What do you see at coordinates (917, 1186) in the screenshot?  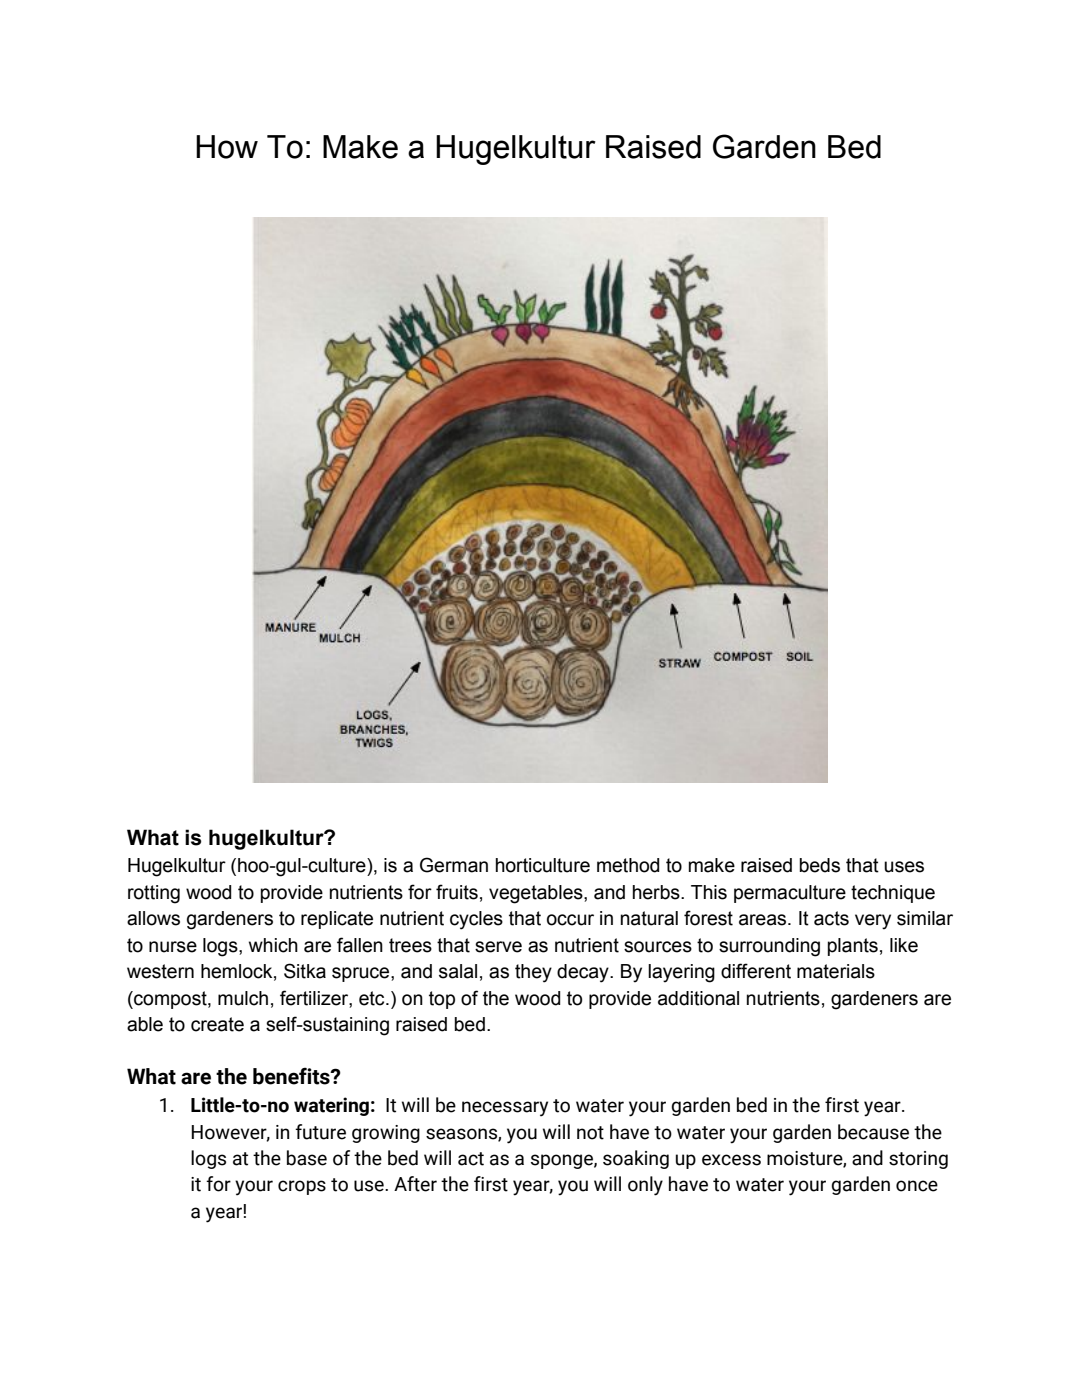 I see `once` at bounding box center [917, 1186].
